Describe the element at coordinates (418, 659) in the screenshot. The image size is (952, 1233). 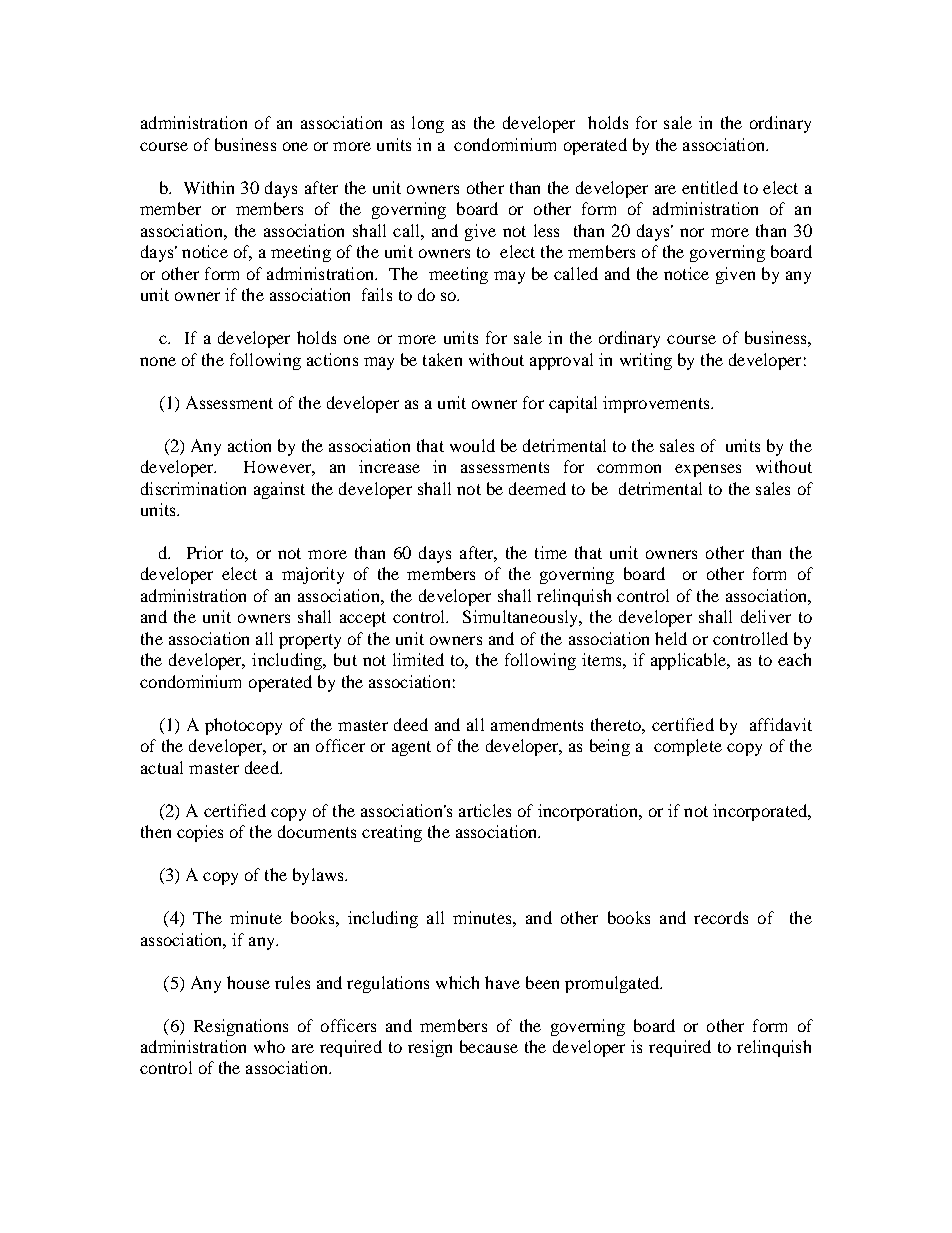
I see `limited` at that location.
